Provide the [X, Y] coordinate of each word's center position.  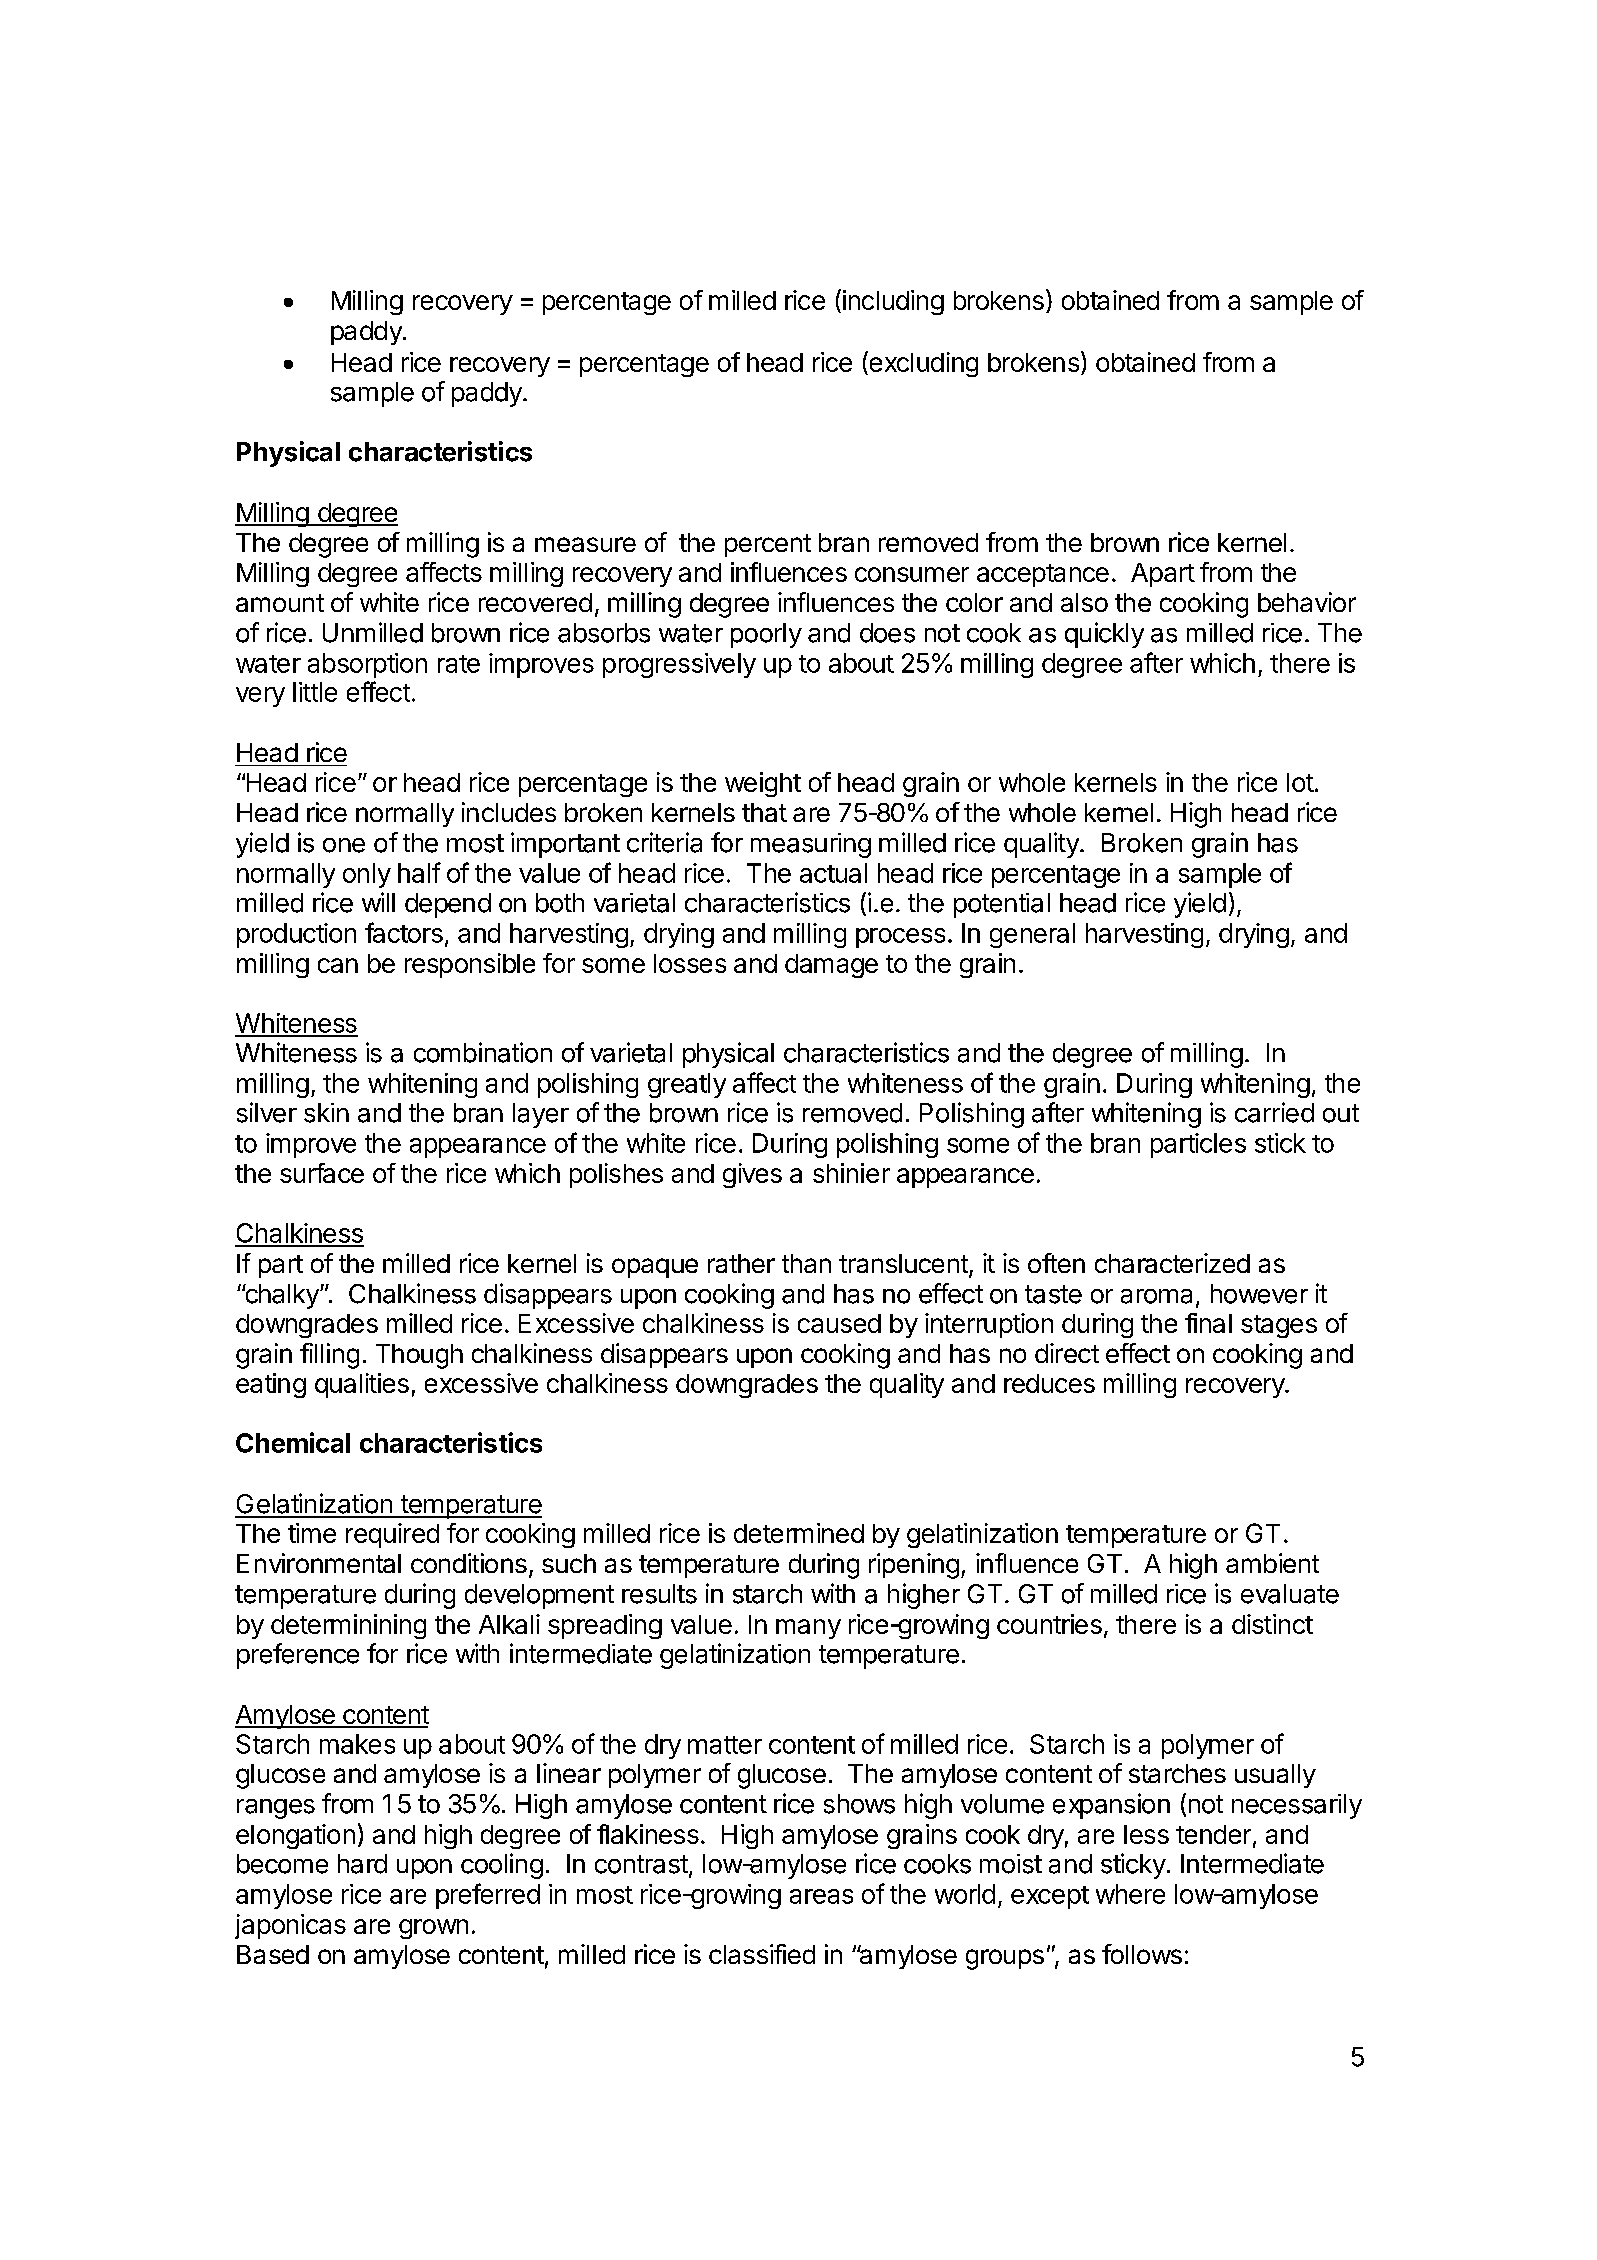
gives [752, 1175]
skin [326, 1113]
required [392, 1535]
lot [1300, 782]
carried [1274, 1112]
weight [763, 784]
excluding [922, 364]
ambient [1272, 1563]
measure [585, 544]
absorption [367, 665]
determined [799, 1533]
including [893, 302]
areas [821, 1896]
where [1130, 1894]
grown [433, 1929]
